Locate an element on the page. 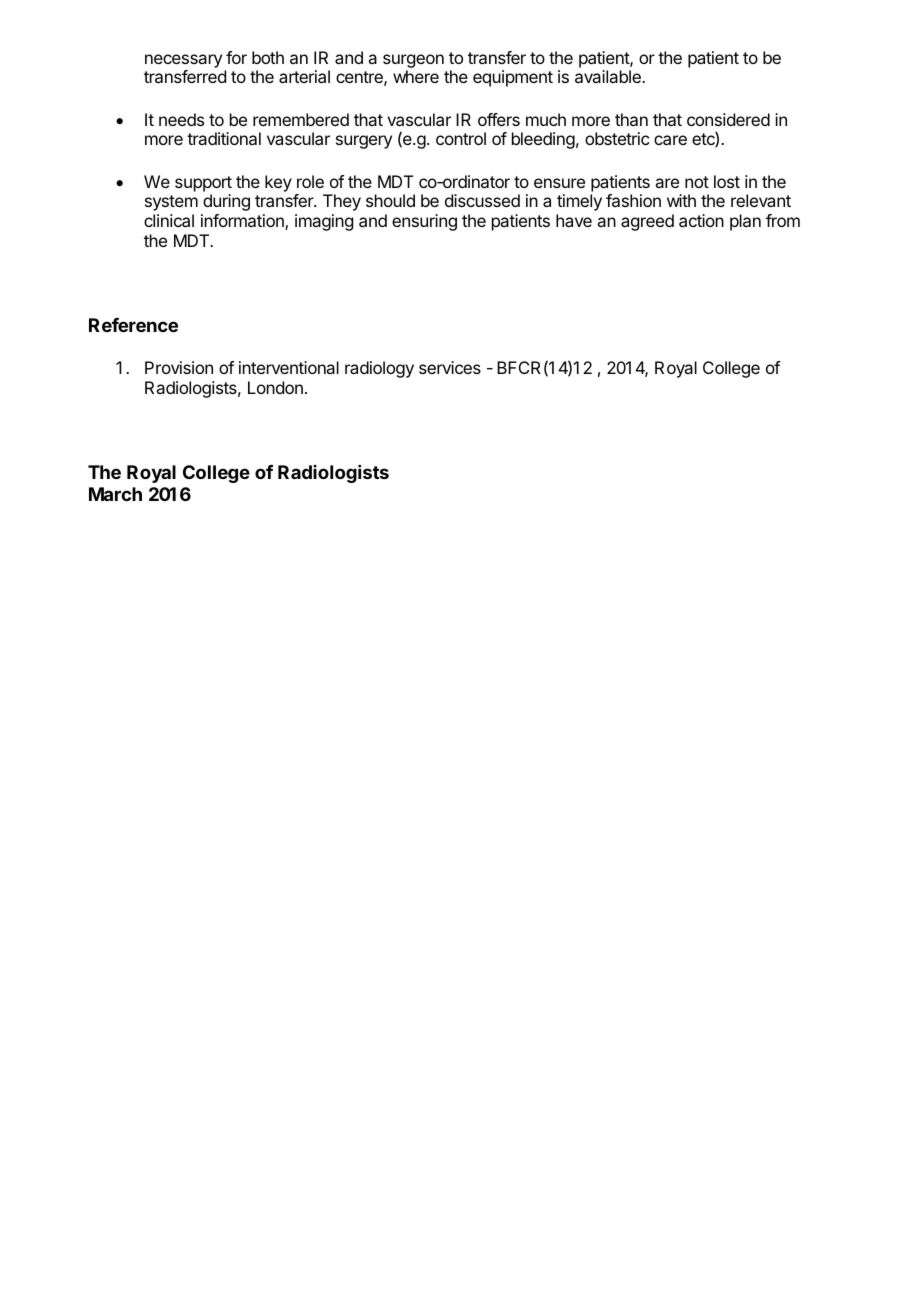 This page has width=924, height=1309. system is located at coordinates (171, 203).
